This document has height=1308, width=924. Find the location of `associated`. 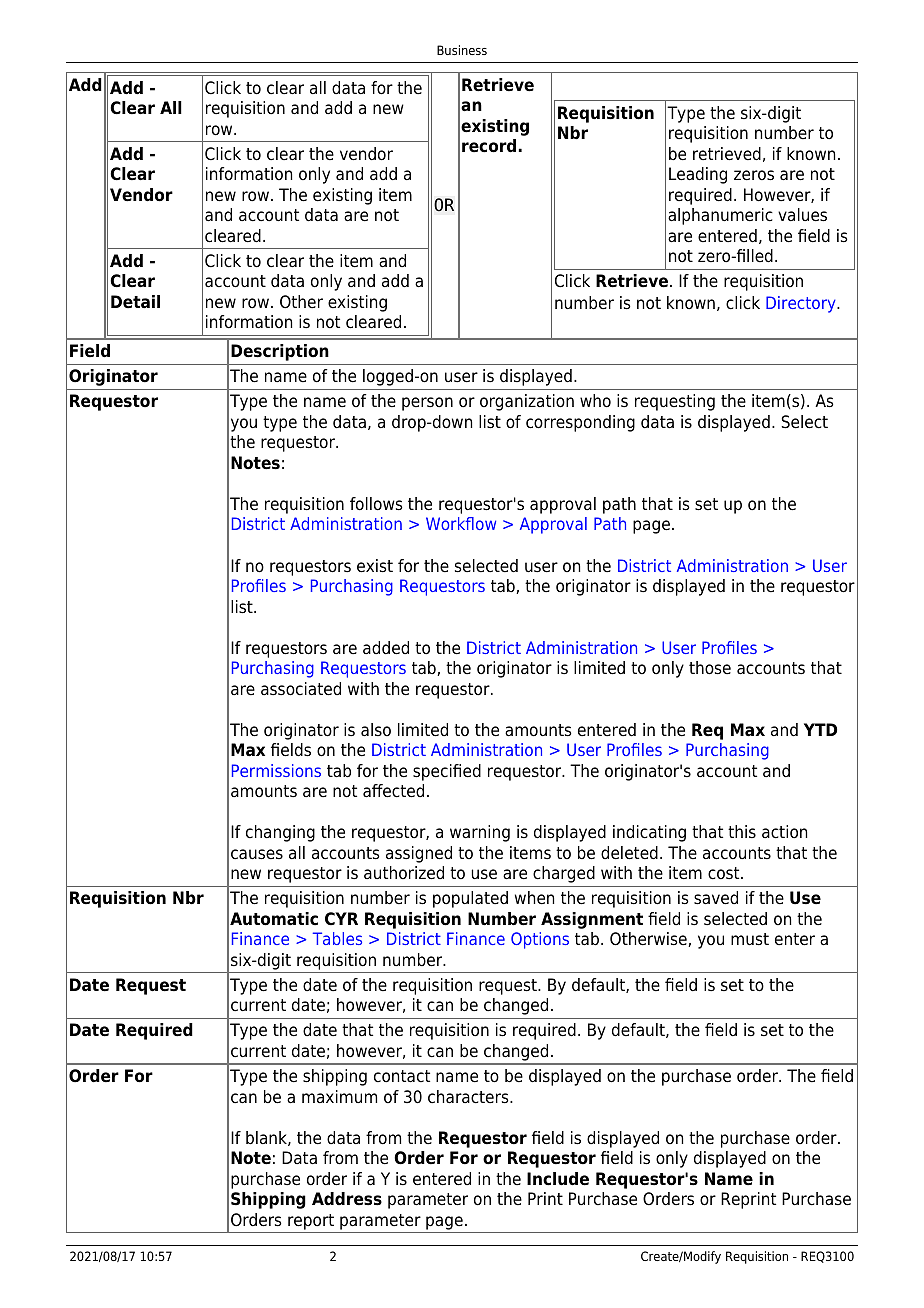

associated is located at coordinates (301, 689).
